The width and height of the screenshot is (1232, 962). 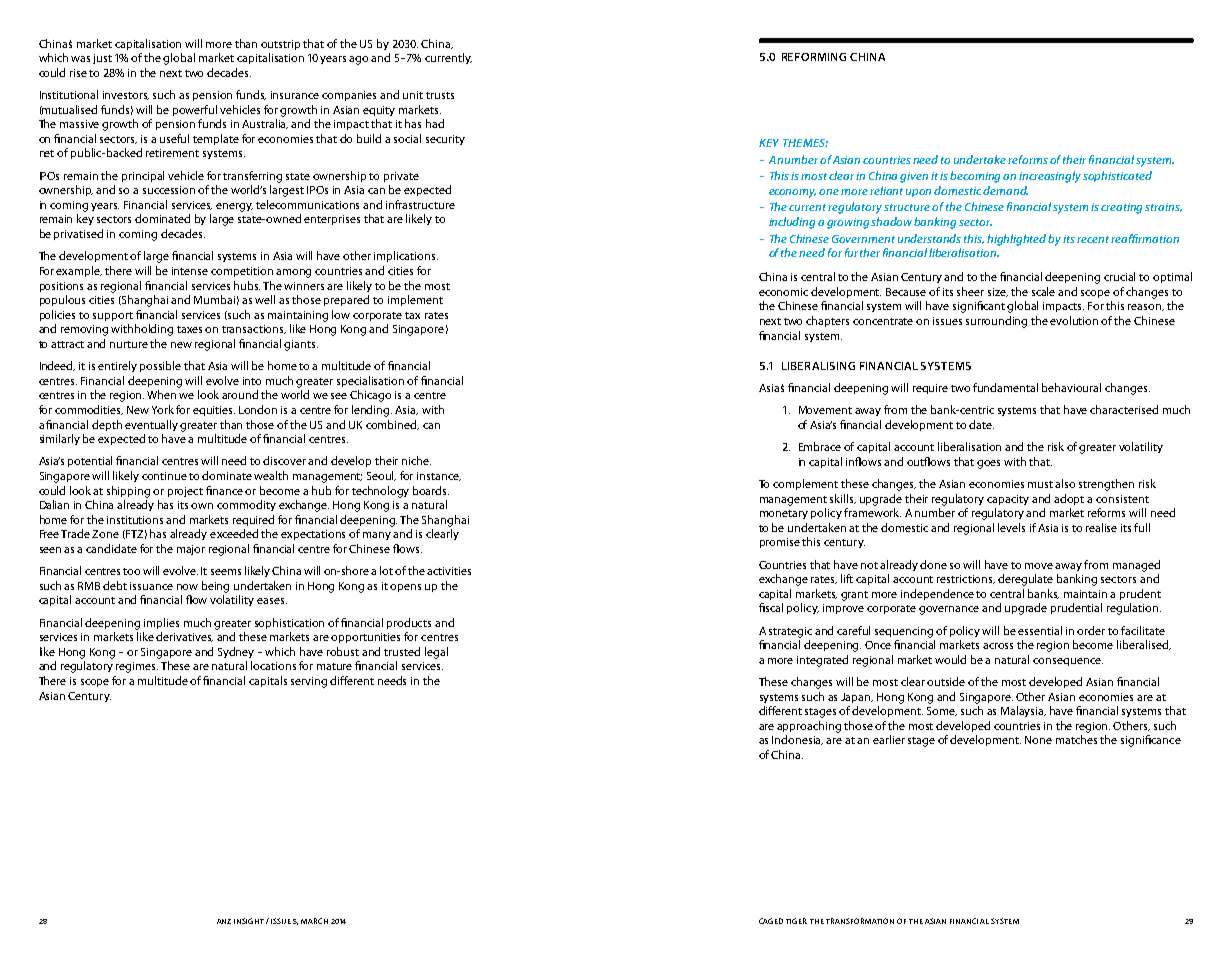 What do you see at coordinates (224, 921) in the screenshot?
I see `ANZ` at bounding box center [224, 921].
